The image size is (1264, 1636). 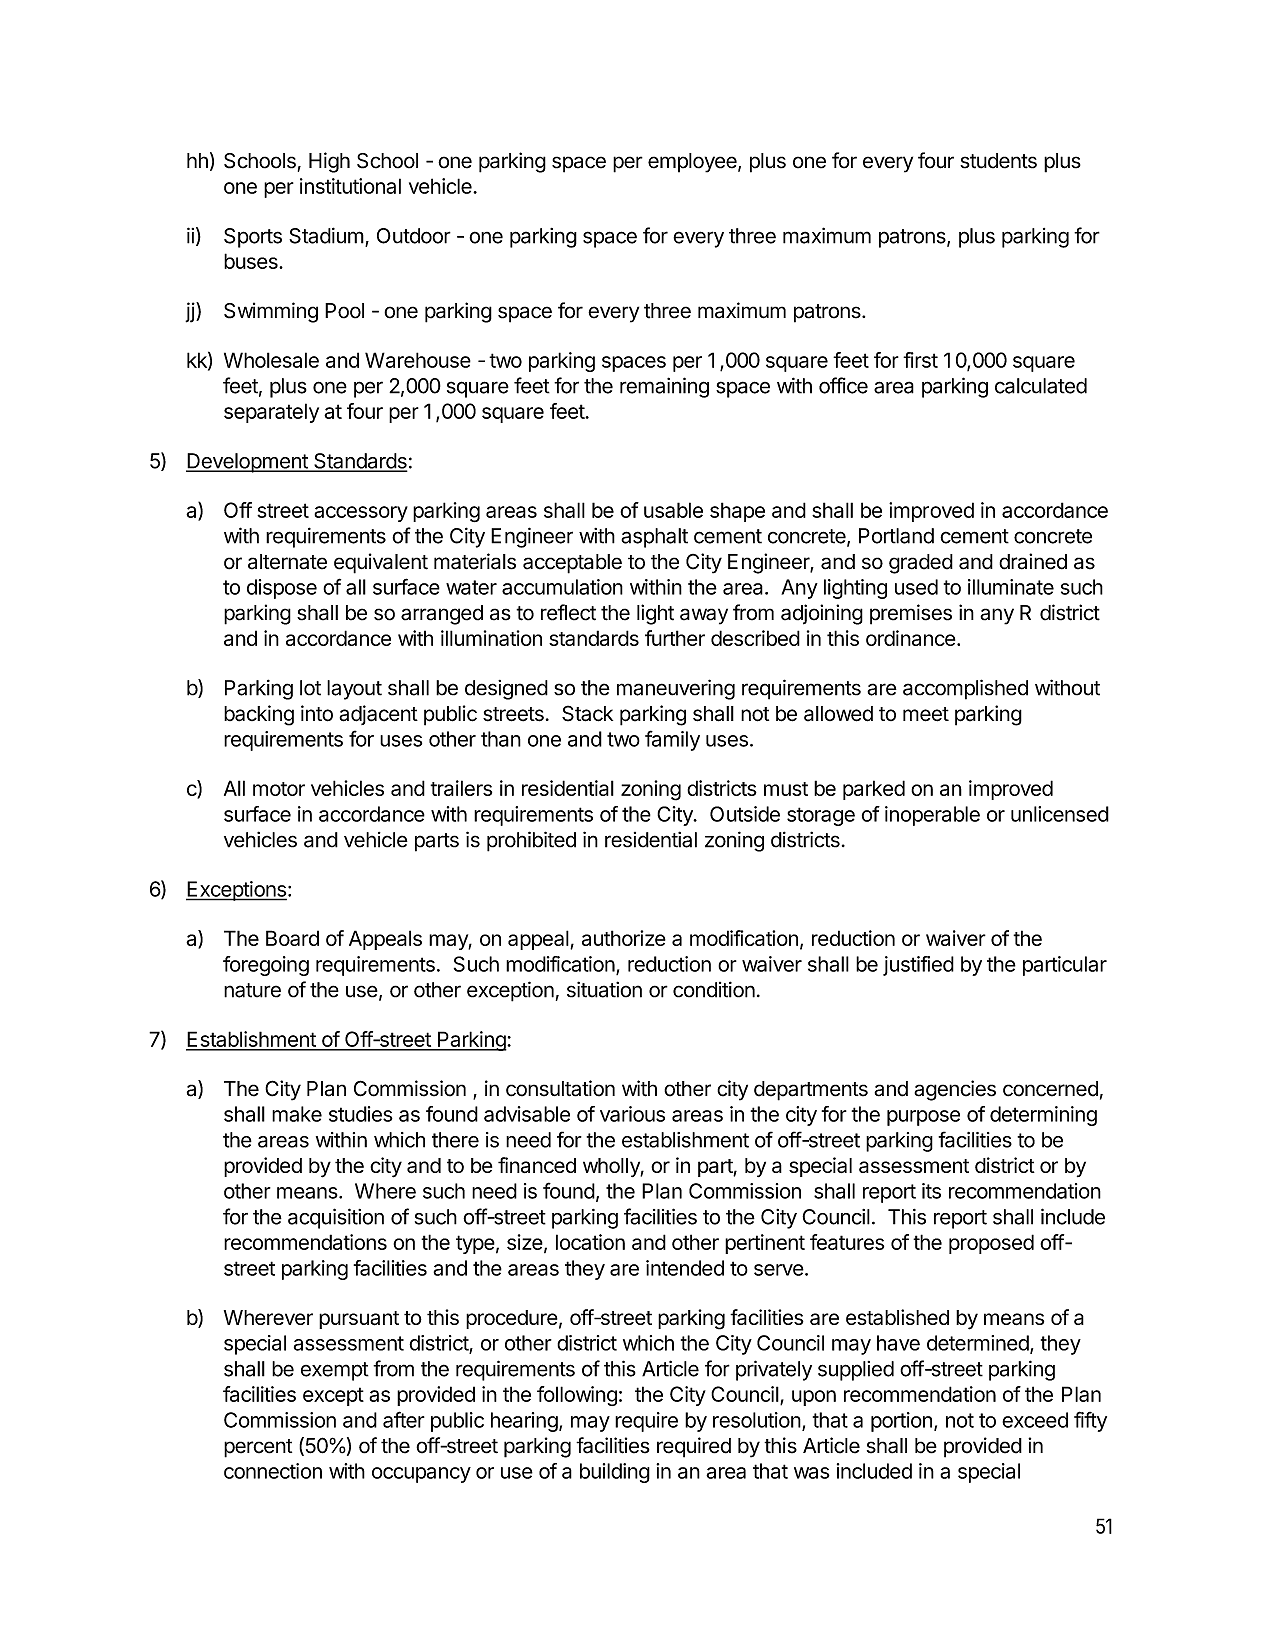 What do you see at coordinates (615, 1473) in the page?
I see `building` at bounding box center [615, 1473].
